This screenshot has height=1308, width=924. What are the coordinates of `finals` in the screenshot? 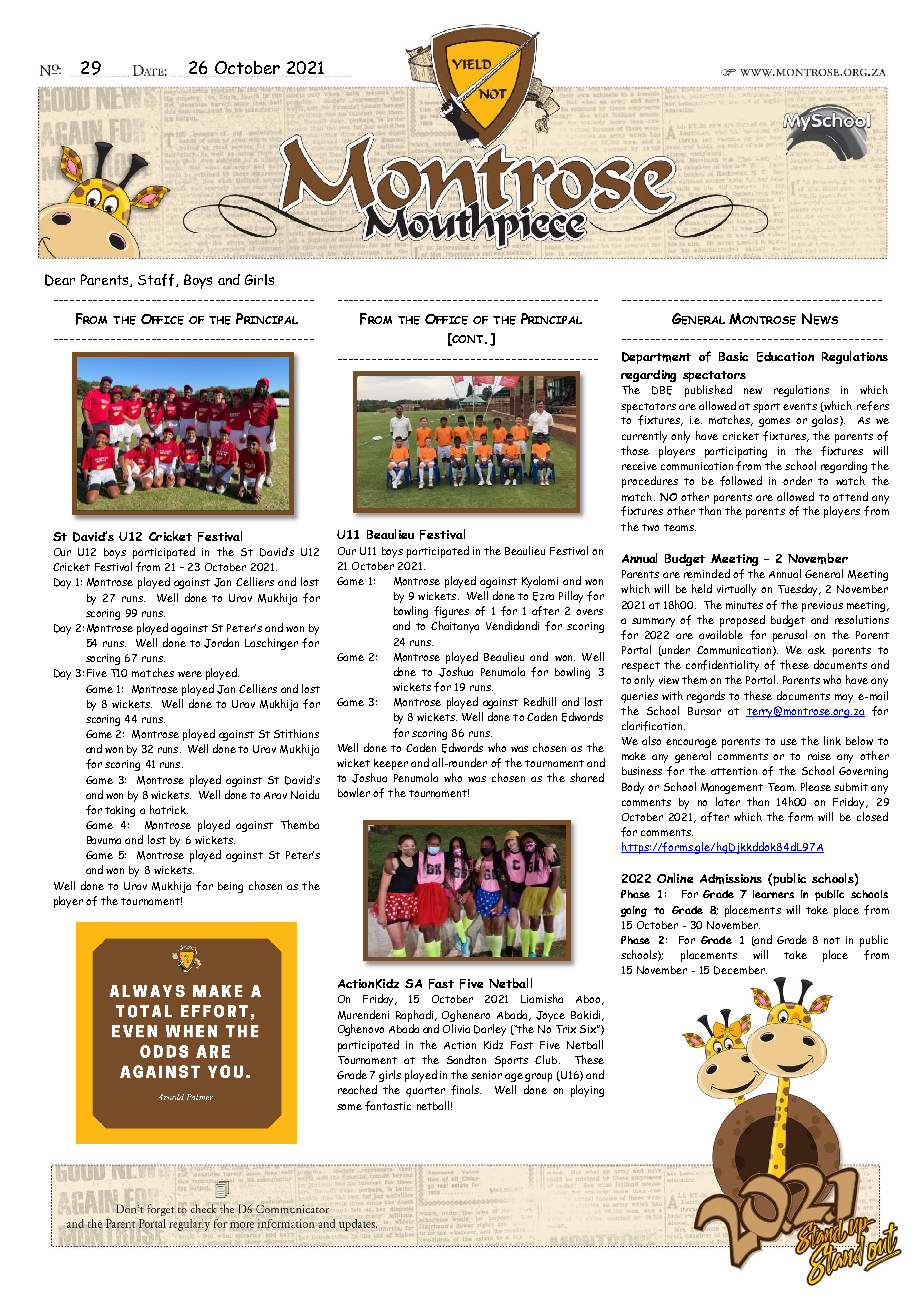 It's located at (466, 1090).
